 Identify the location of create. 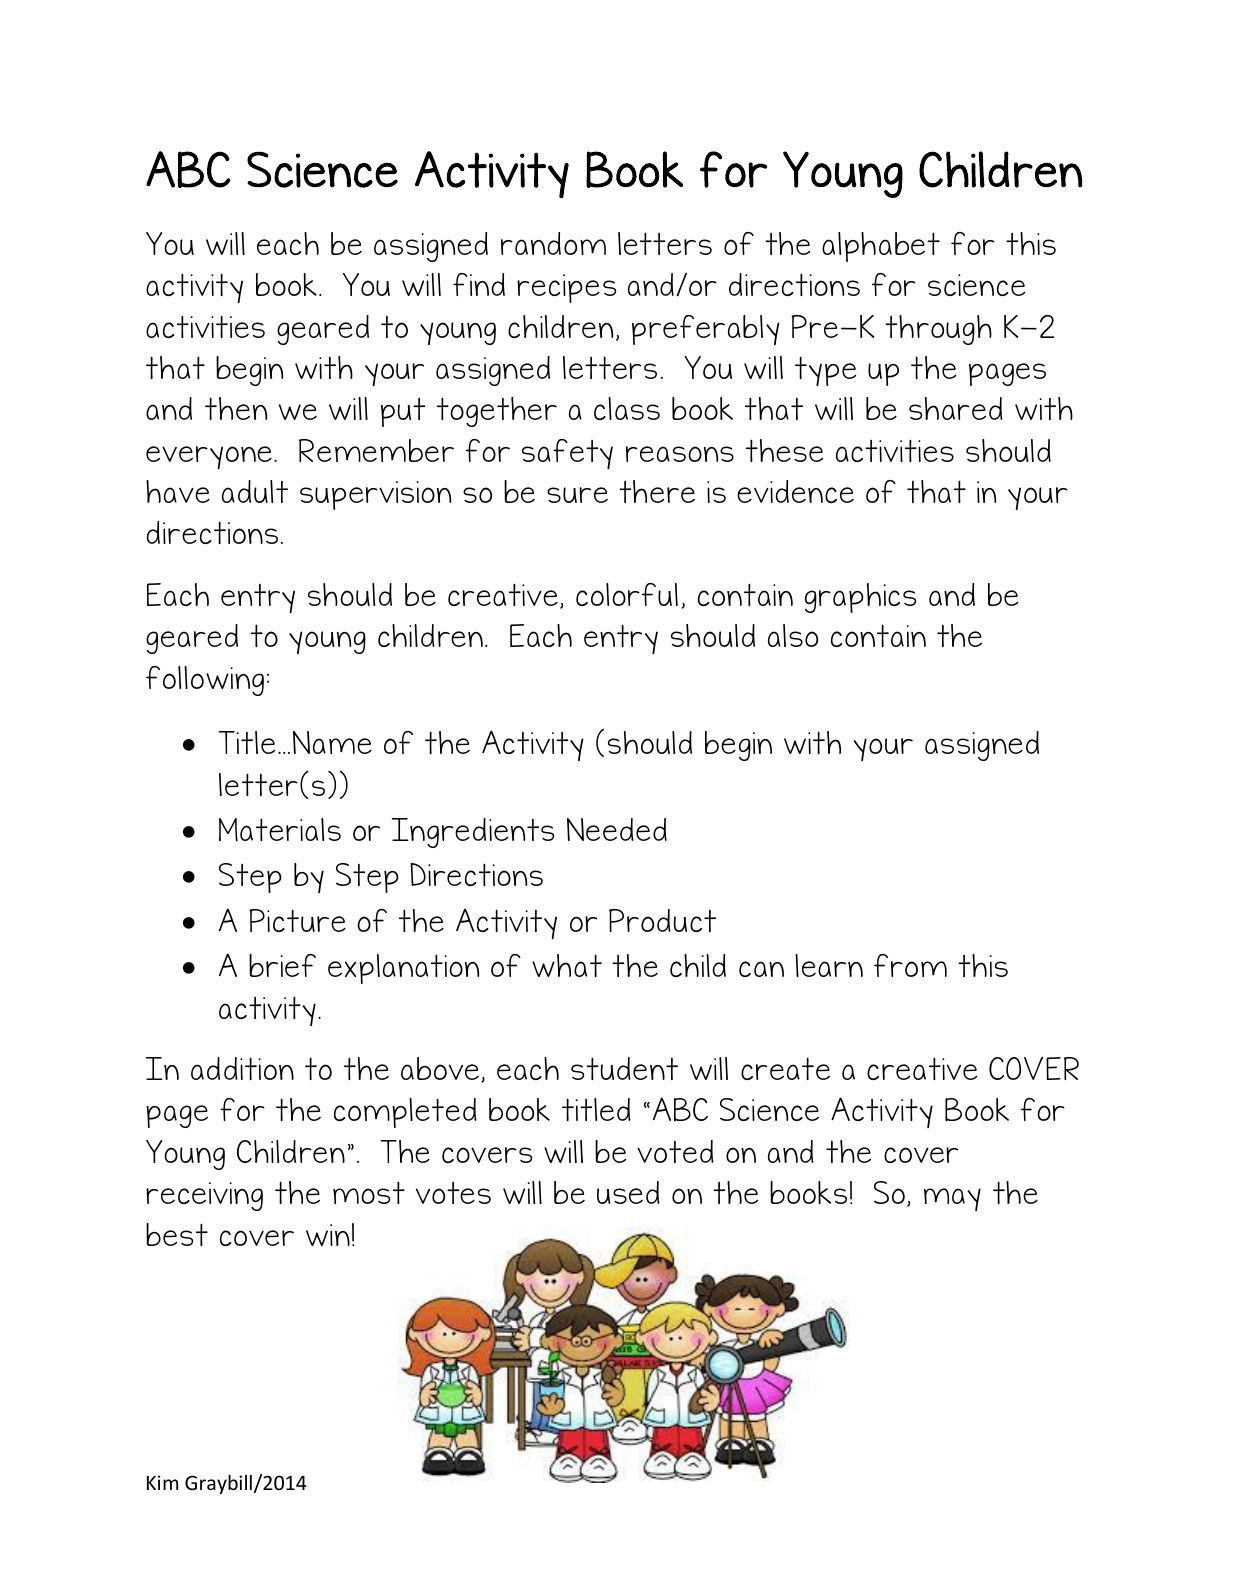
(785, 1068).
